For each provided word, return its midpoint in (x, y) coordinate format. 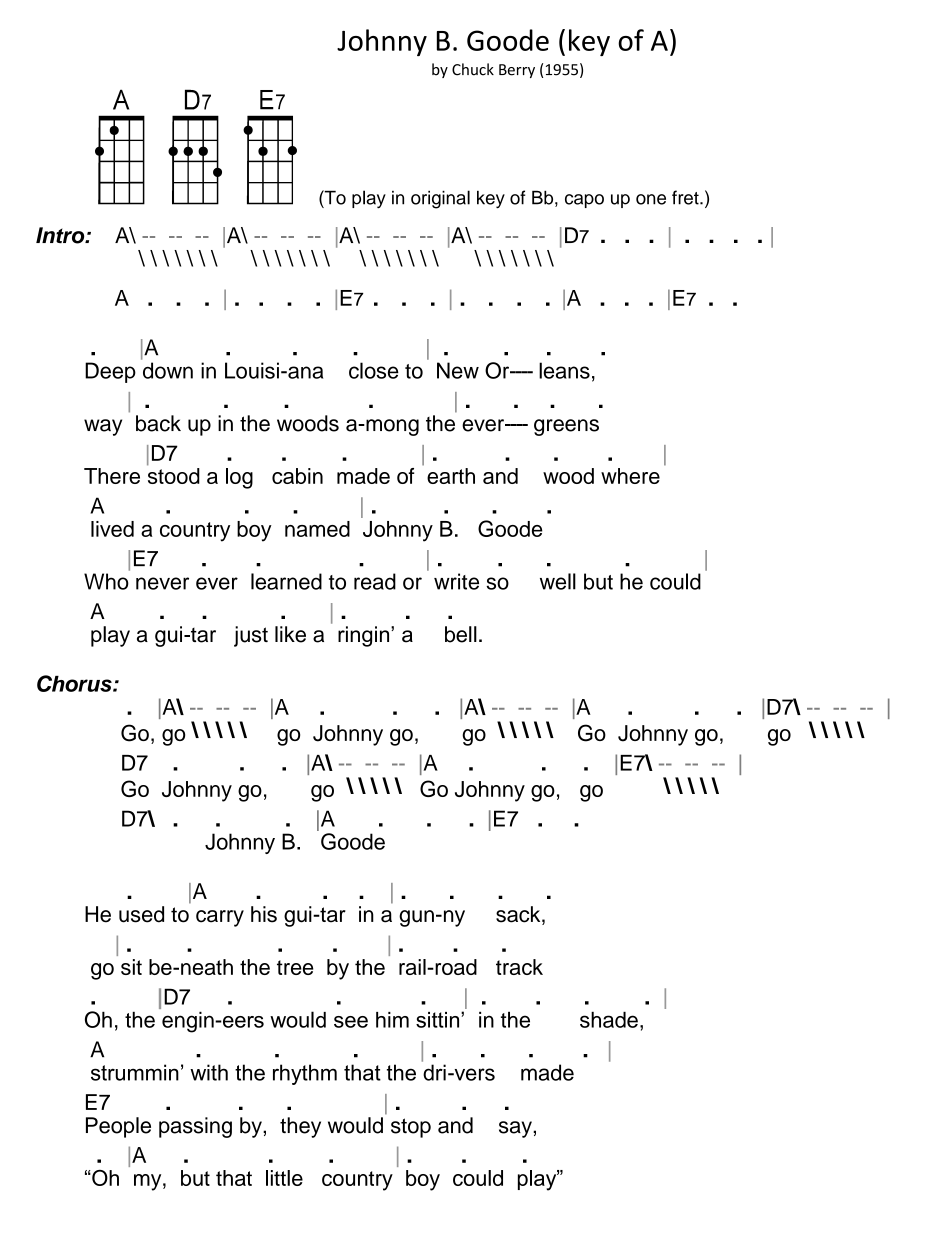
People (118, 1127)
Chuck (473, 69)
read (375, 581)
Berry (517, 71)
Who (106, 581)
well (558, 581)
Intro (61, 235)
